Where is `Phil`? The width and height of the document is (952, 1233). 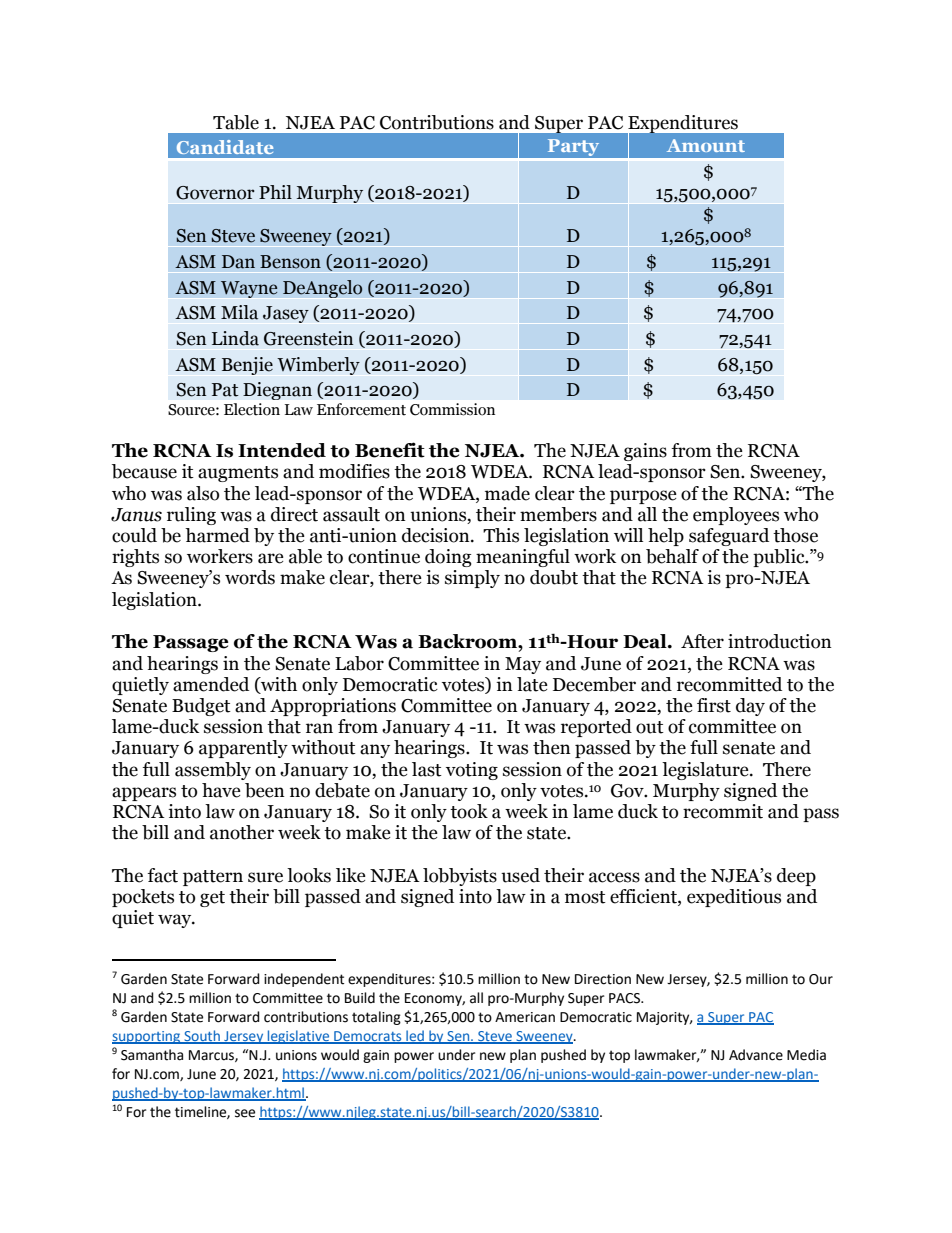
Phil is located at coordinates (275, 192).
